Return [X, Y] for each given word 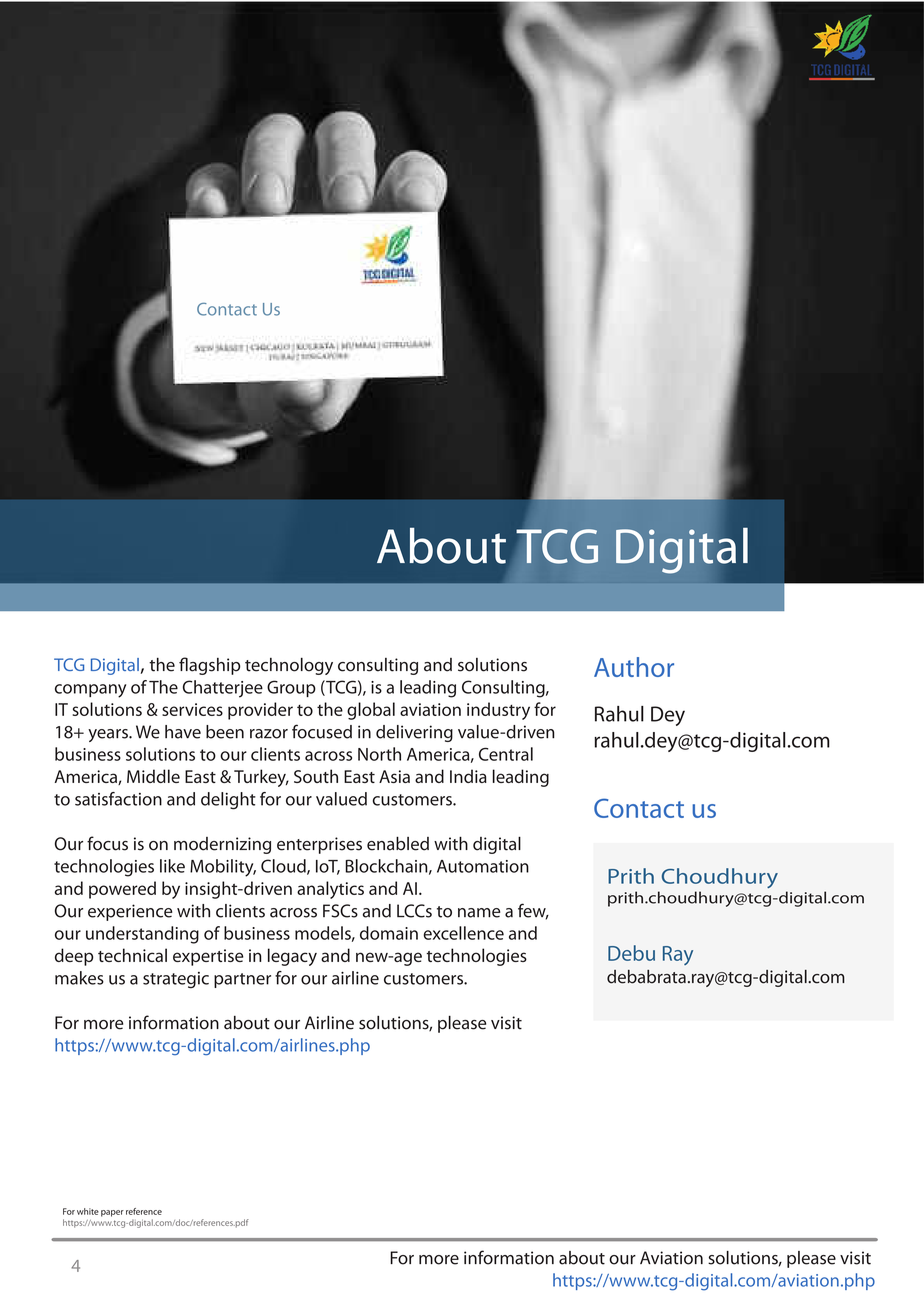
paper [112, 1213]
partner [242, 980]
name [479, 913]
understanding [142, 935]
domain [389, 933]
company [90, 691]
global [371, 711]
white [88, 1211]
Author [634, 667]
